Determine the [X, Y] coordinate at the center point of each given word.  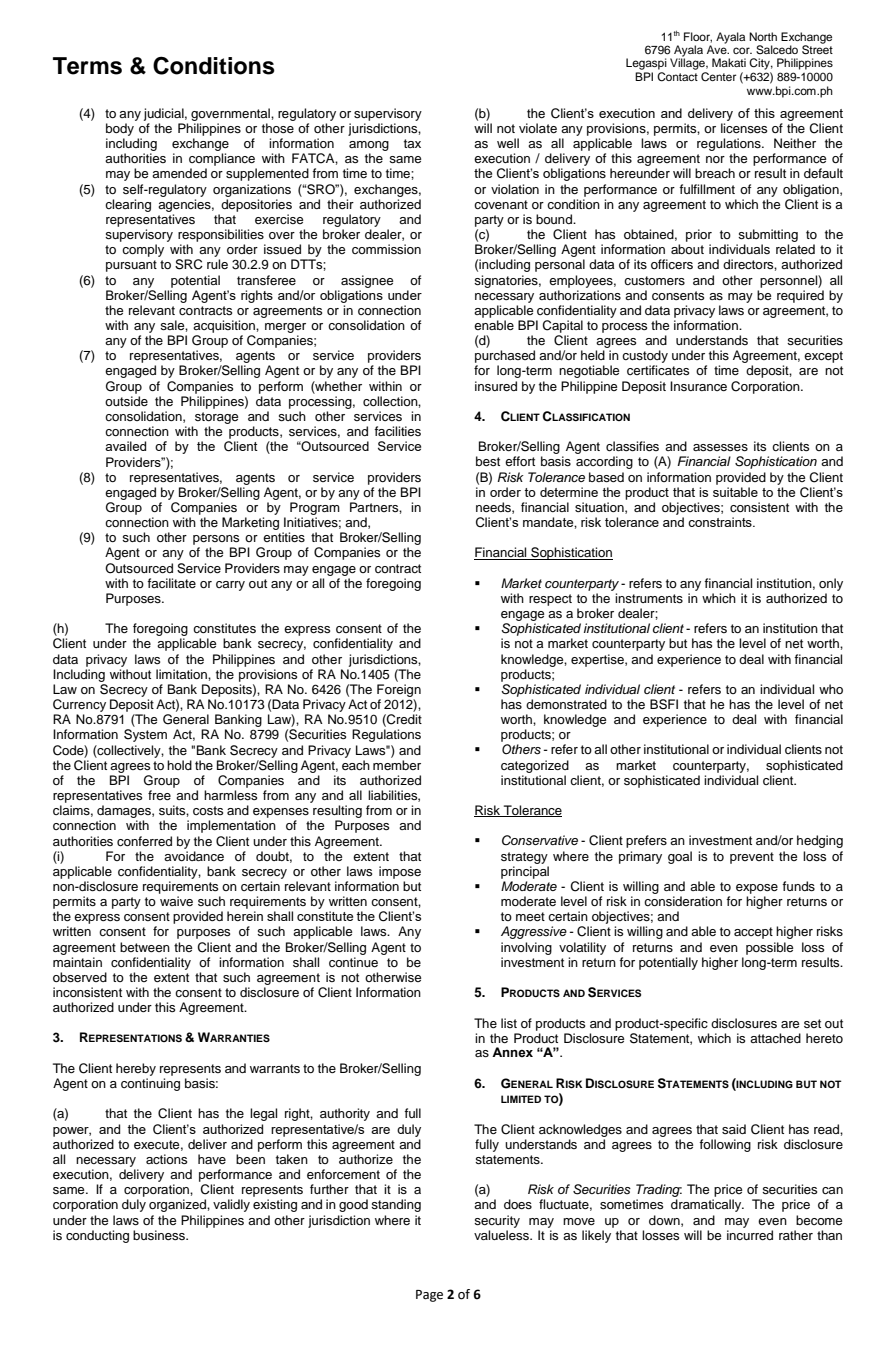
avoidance [194, 856]
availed [125, 446]
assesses [720, 448]
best [488, 461]
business [160, 1235]
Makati [729, 62]
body [120, 129]
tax [412, 143]
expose [757, 889]
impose [400, 872]
